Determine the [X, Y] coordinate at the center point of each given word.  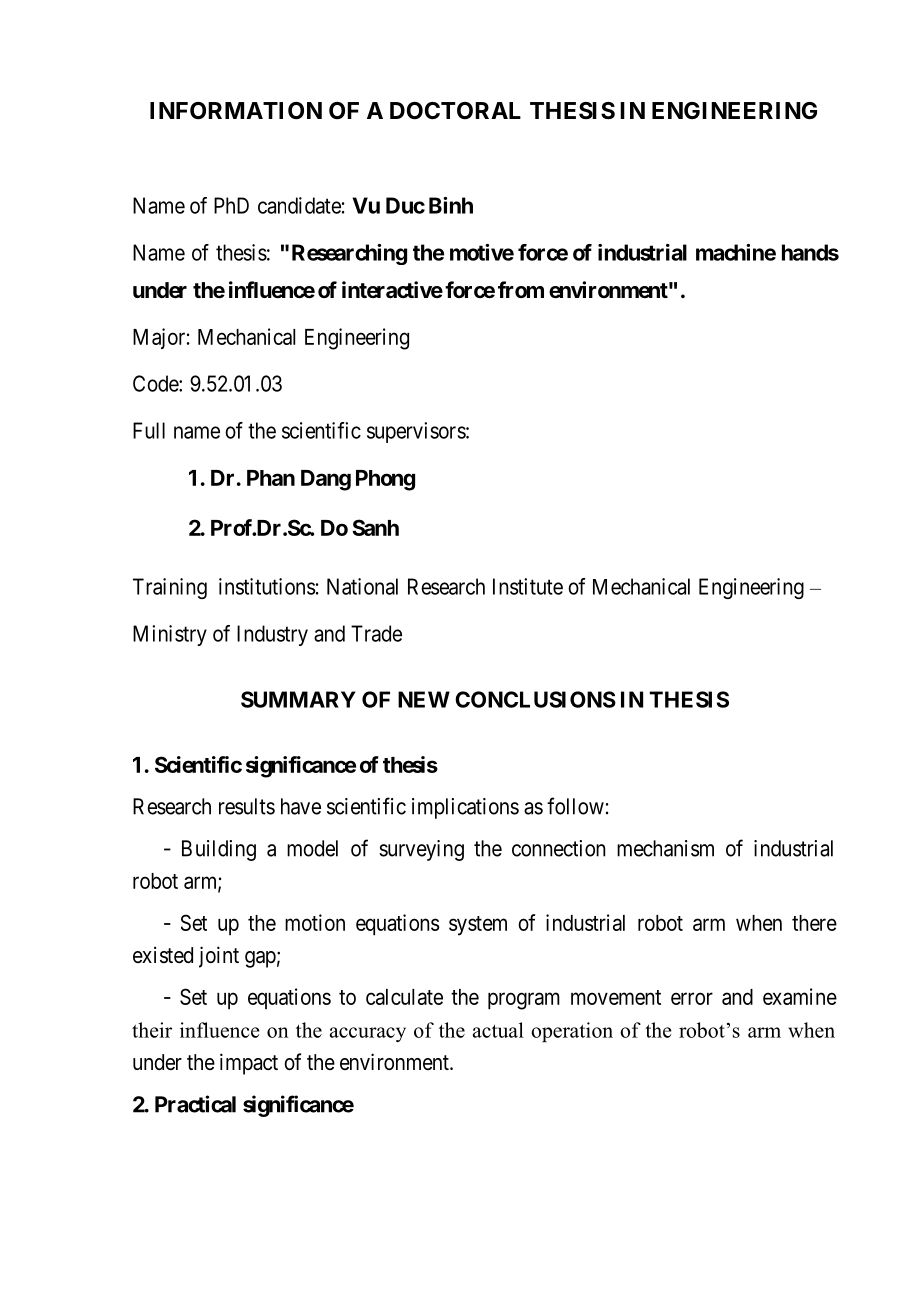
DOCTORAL [455, 111]
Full [149, 430]
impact [249, 1064]
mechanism [665, 848]
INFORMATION [236, 111]
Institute [528, 586]
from [521, 289]
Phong [385, 480]
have [301, 806]
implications [465, 808]
